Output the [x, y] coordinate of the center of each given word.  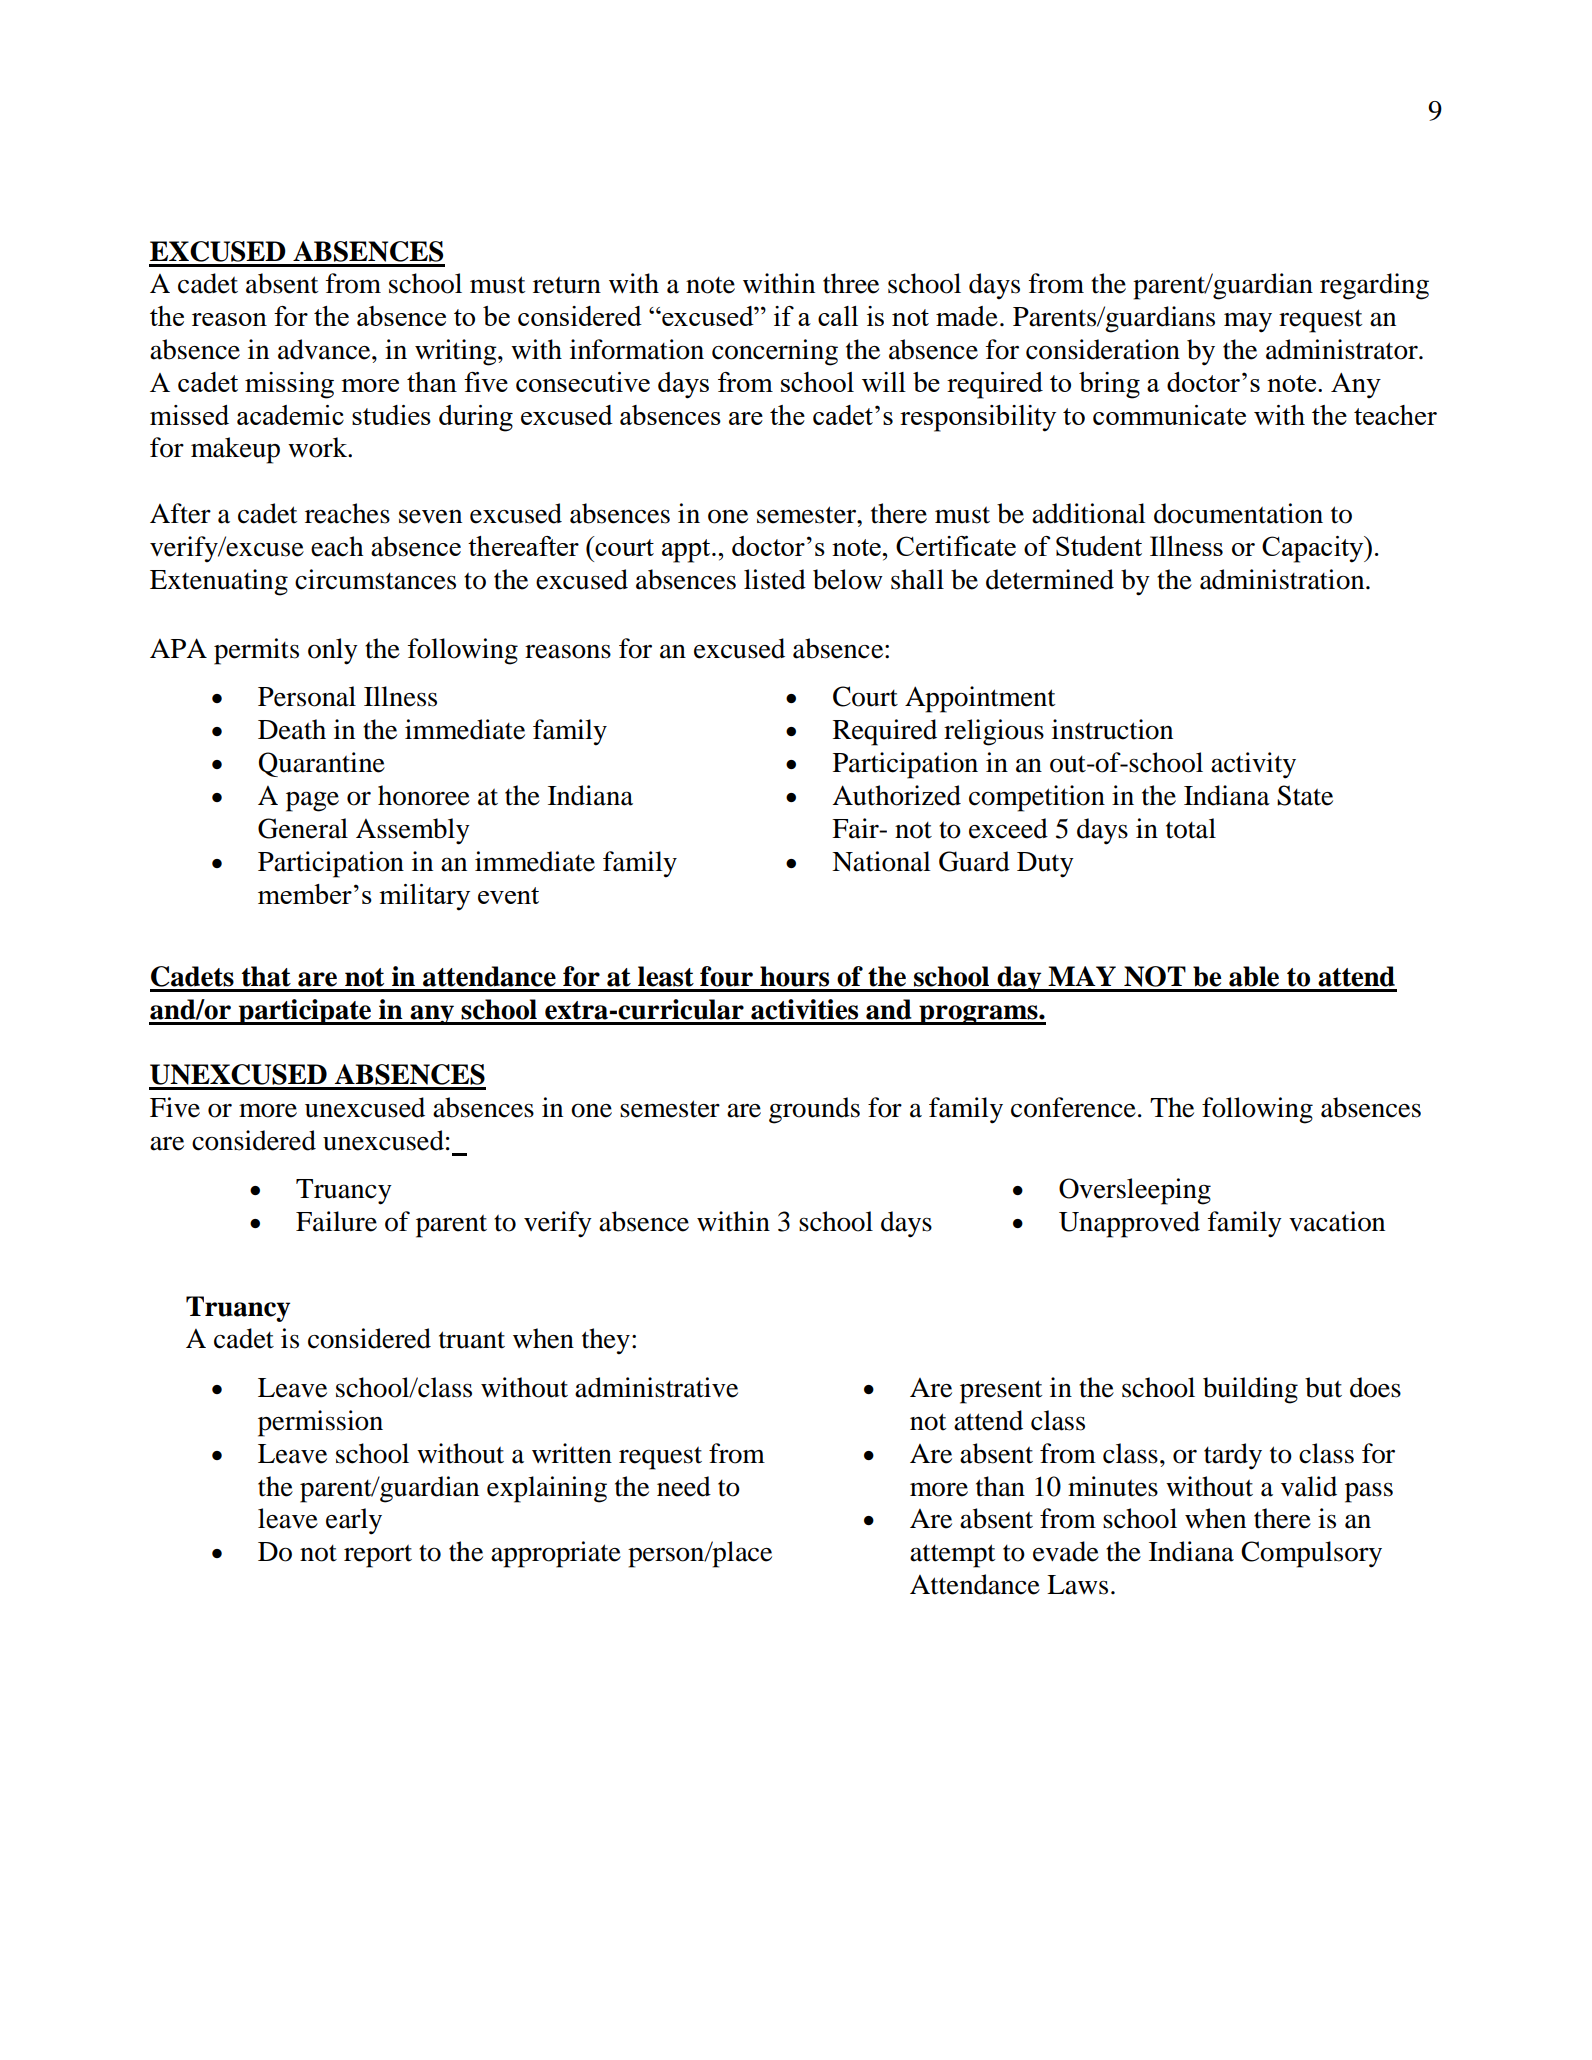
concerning [775, 352]
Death [292, 729]
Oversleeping [1135, 1191]
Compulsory [1311, 1554]
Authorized [896, 795]
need [684, 1486]
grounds [814, 1110]
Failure [336, 1221]
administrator [1343, 349]
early [354, 1521]
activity [1253, 765]
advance [325, 349]
